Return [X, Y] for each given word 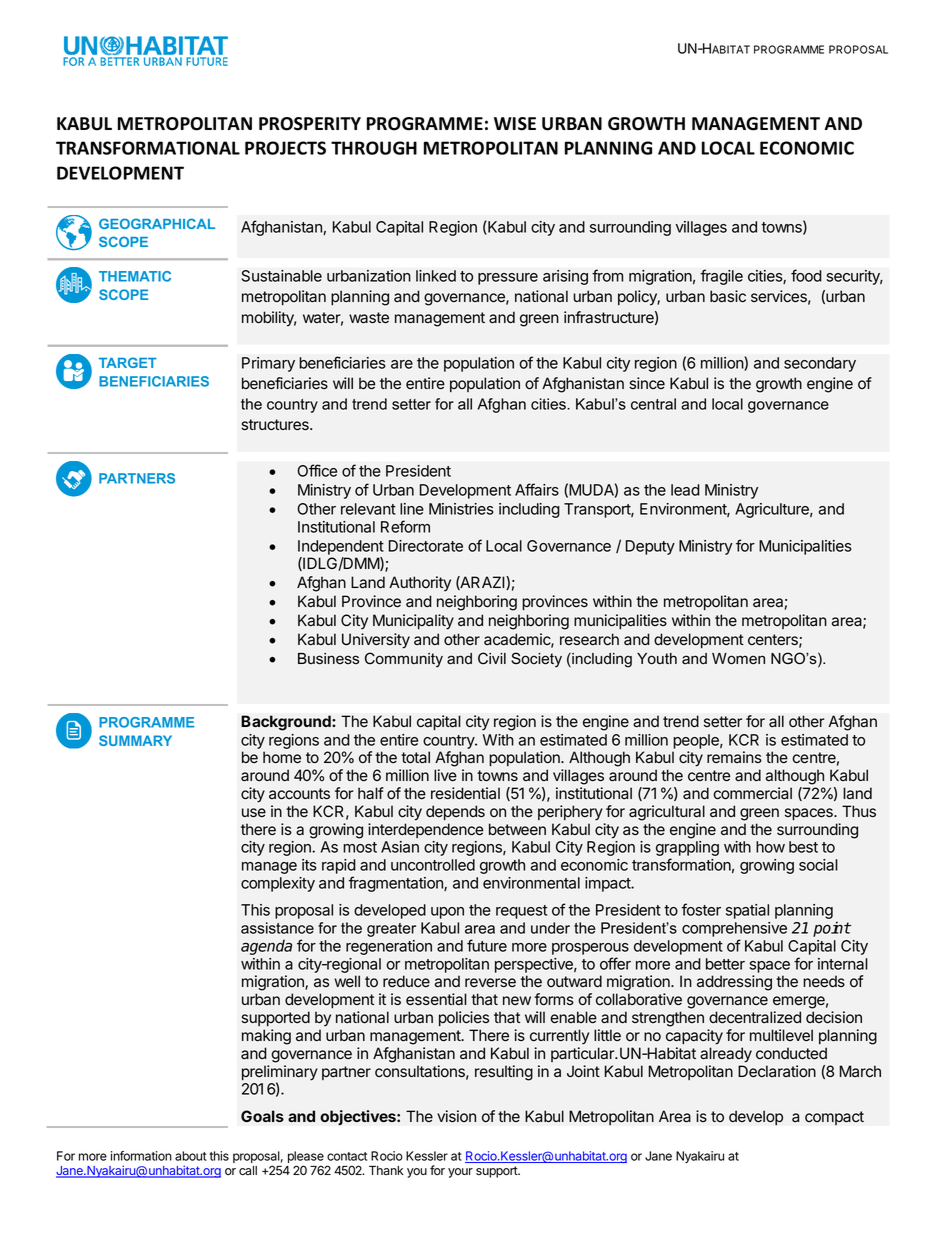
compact [834, 1118]
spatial [747, 911]
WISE [515, 124]
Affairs [537, 489]
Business [328, 659]
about [191, 1156]
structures [276, 425]
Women [738, 659]
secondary [820, 364]
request [521, 912]
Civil [492, 658]
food [806, 275]
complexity [278, 884]
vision [456, 1116]
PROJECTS [285, 148]
